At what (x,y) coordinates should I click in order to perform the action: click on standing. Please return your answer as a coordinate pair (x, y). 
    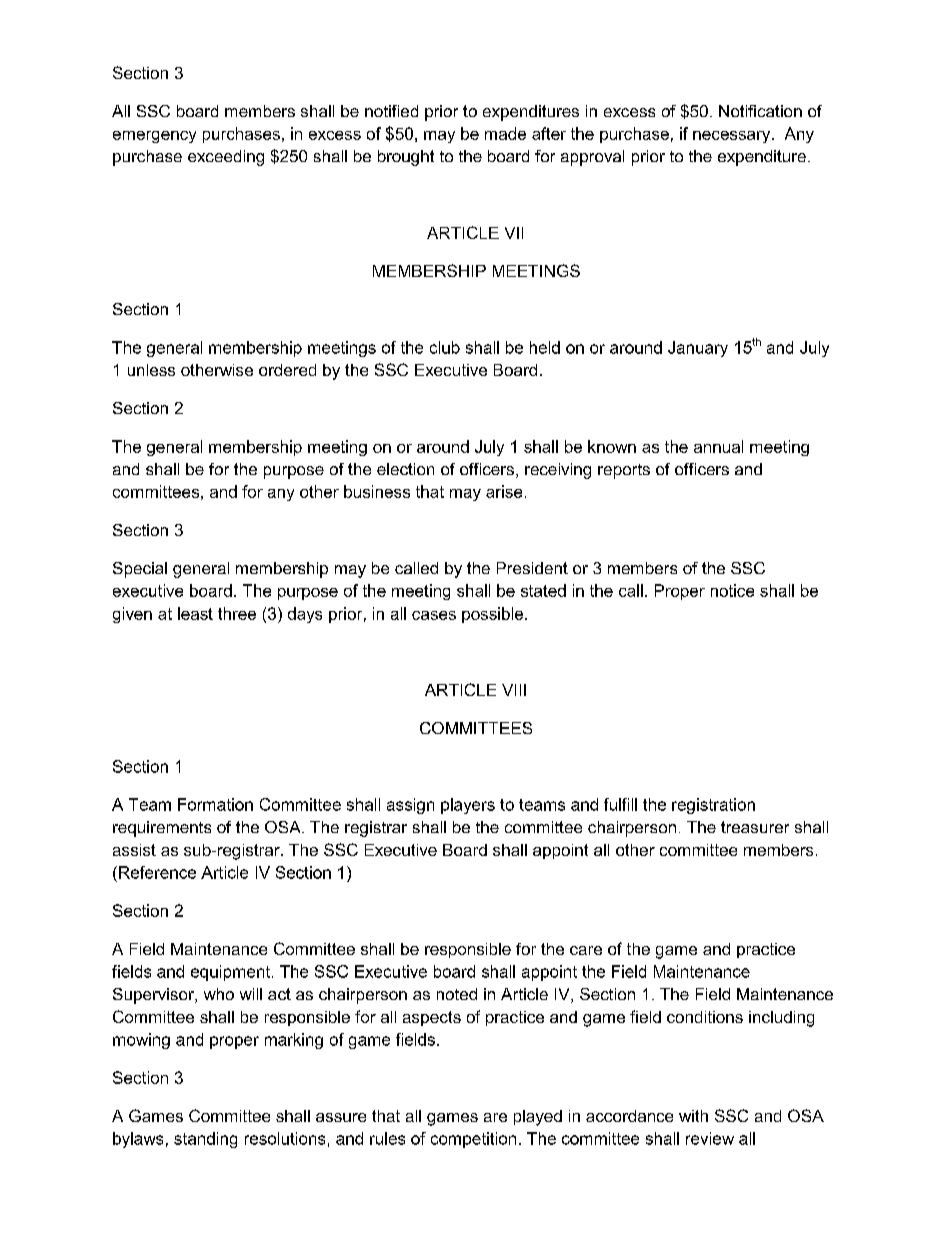
    Looking at the image, I should click on (205, 1140).
